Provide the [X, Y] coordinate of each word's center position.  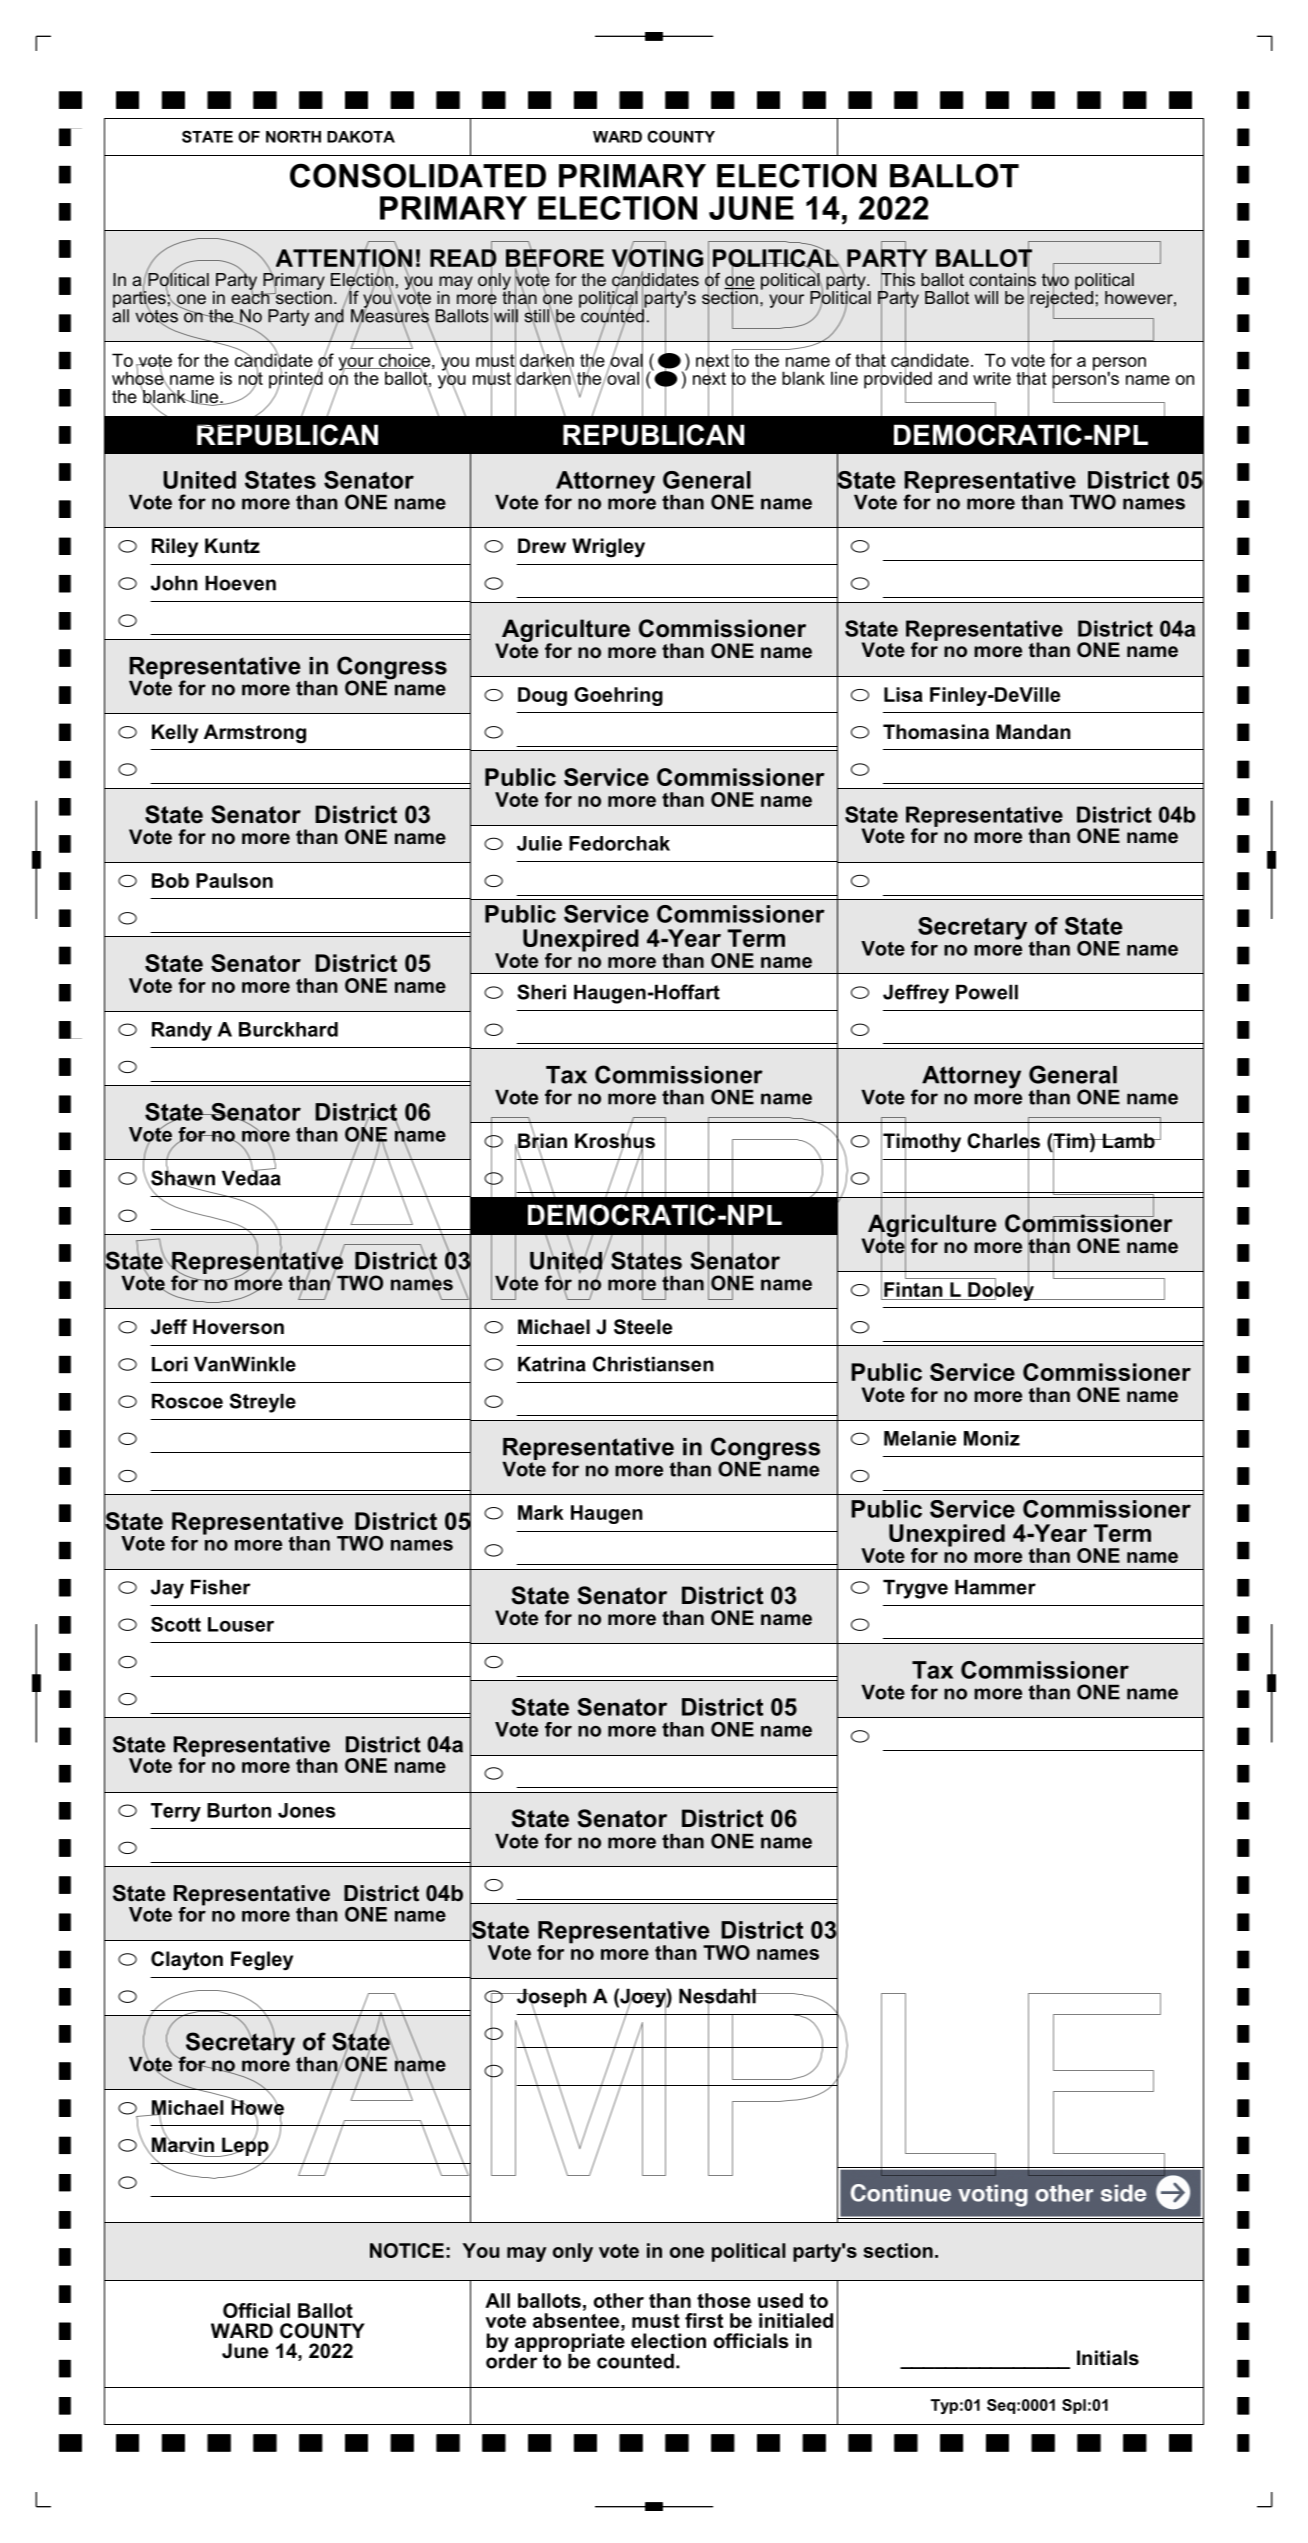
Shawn [182, 1178]
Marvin [181, 2145]
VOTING [657, 258]
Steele [643, 1327]
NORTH [293, 136]
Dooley [1001, 1290]
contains [1002, 279]
